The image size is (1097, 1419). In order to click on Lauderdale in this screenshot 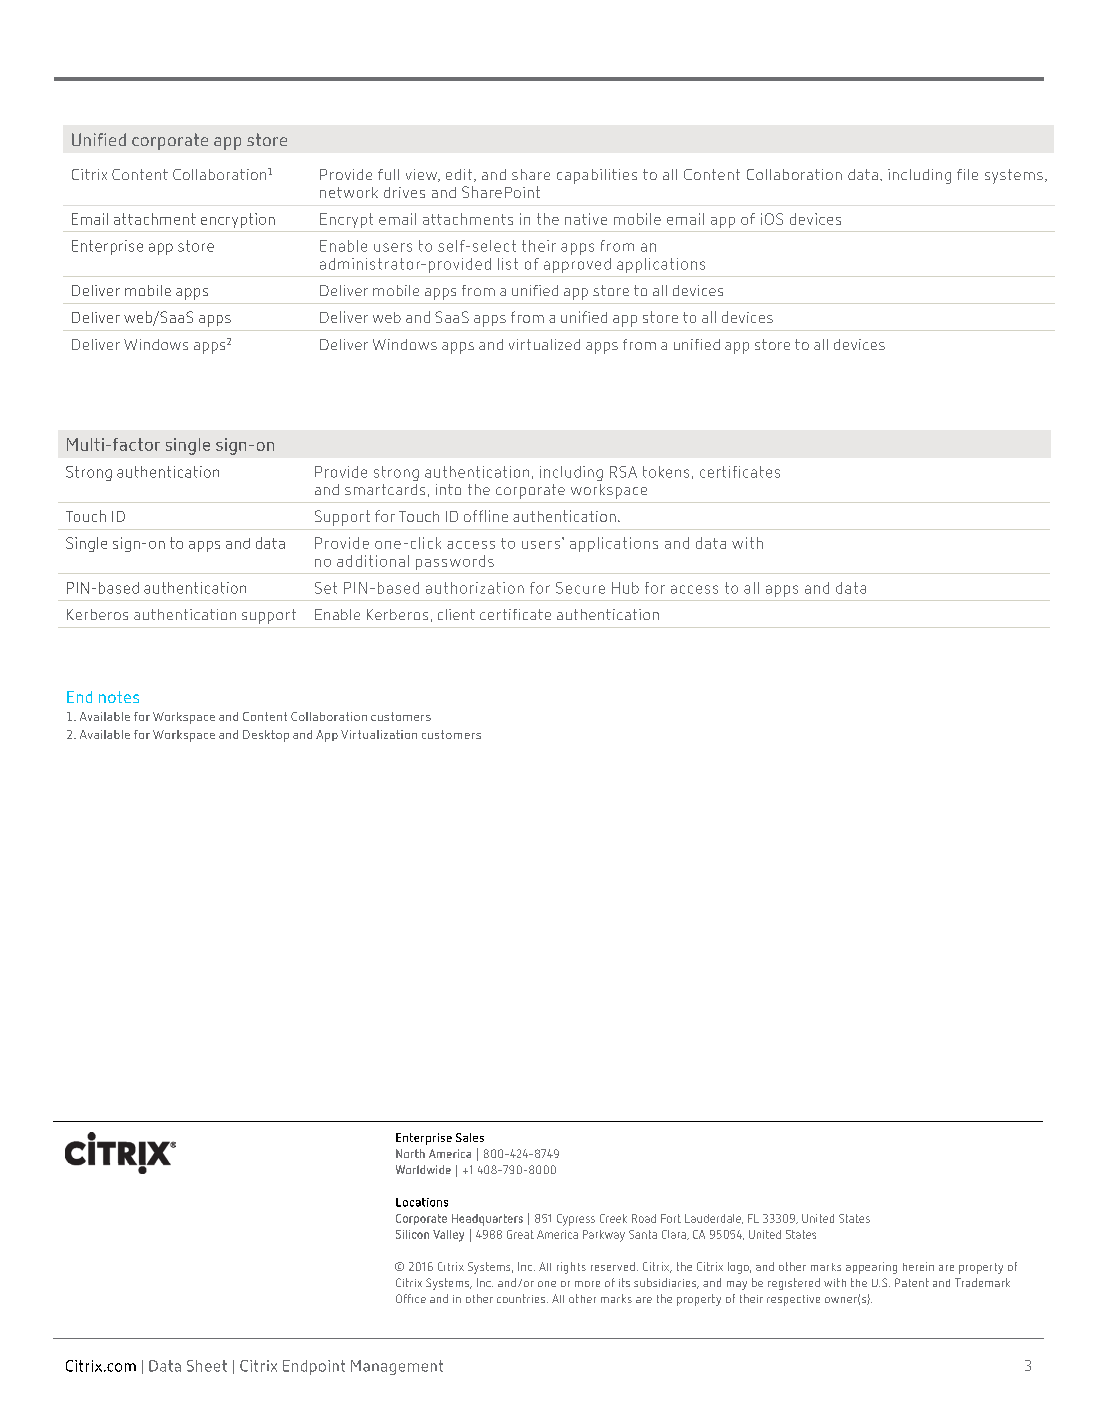, I will do `click(714, 1219)`.
